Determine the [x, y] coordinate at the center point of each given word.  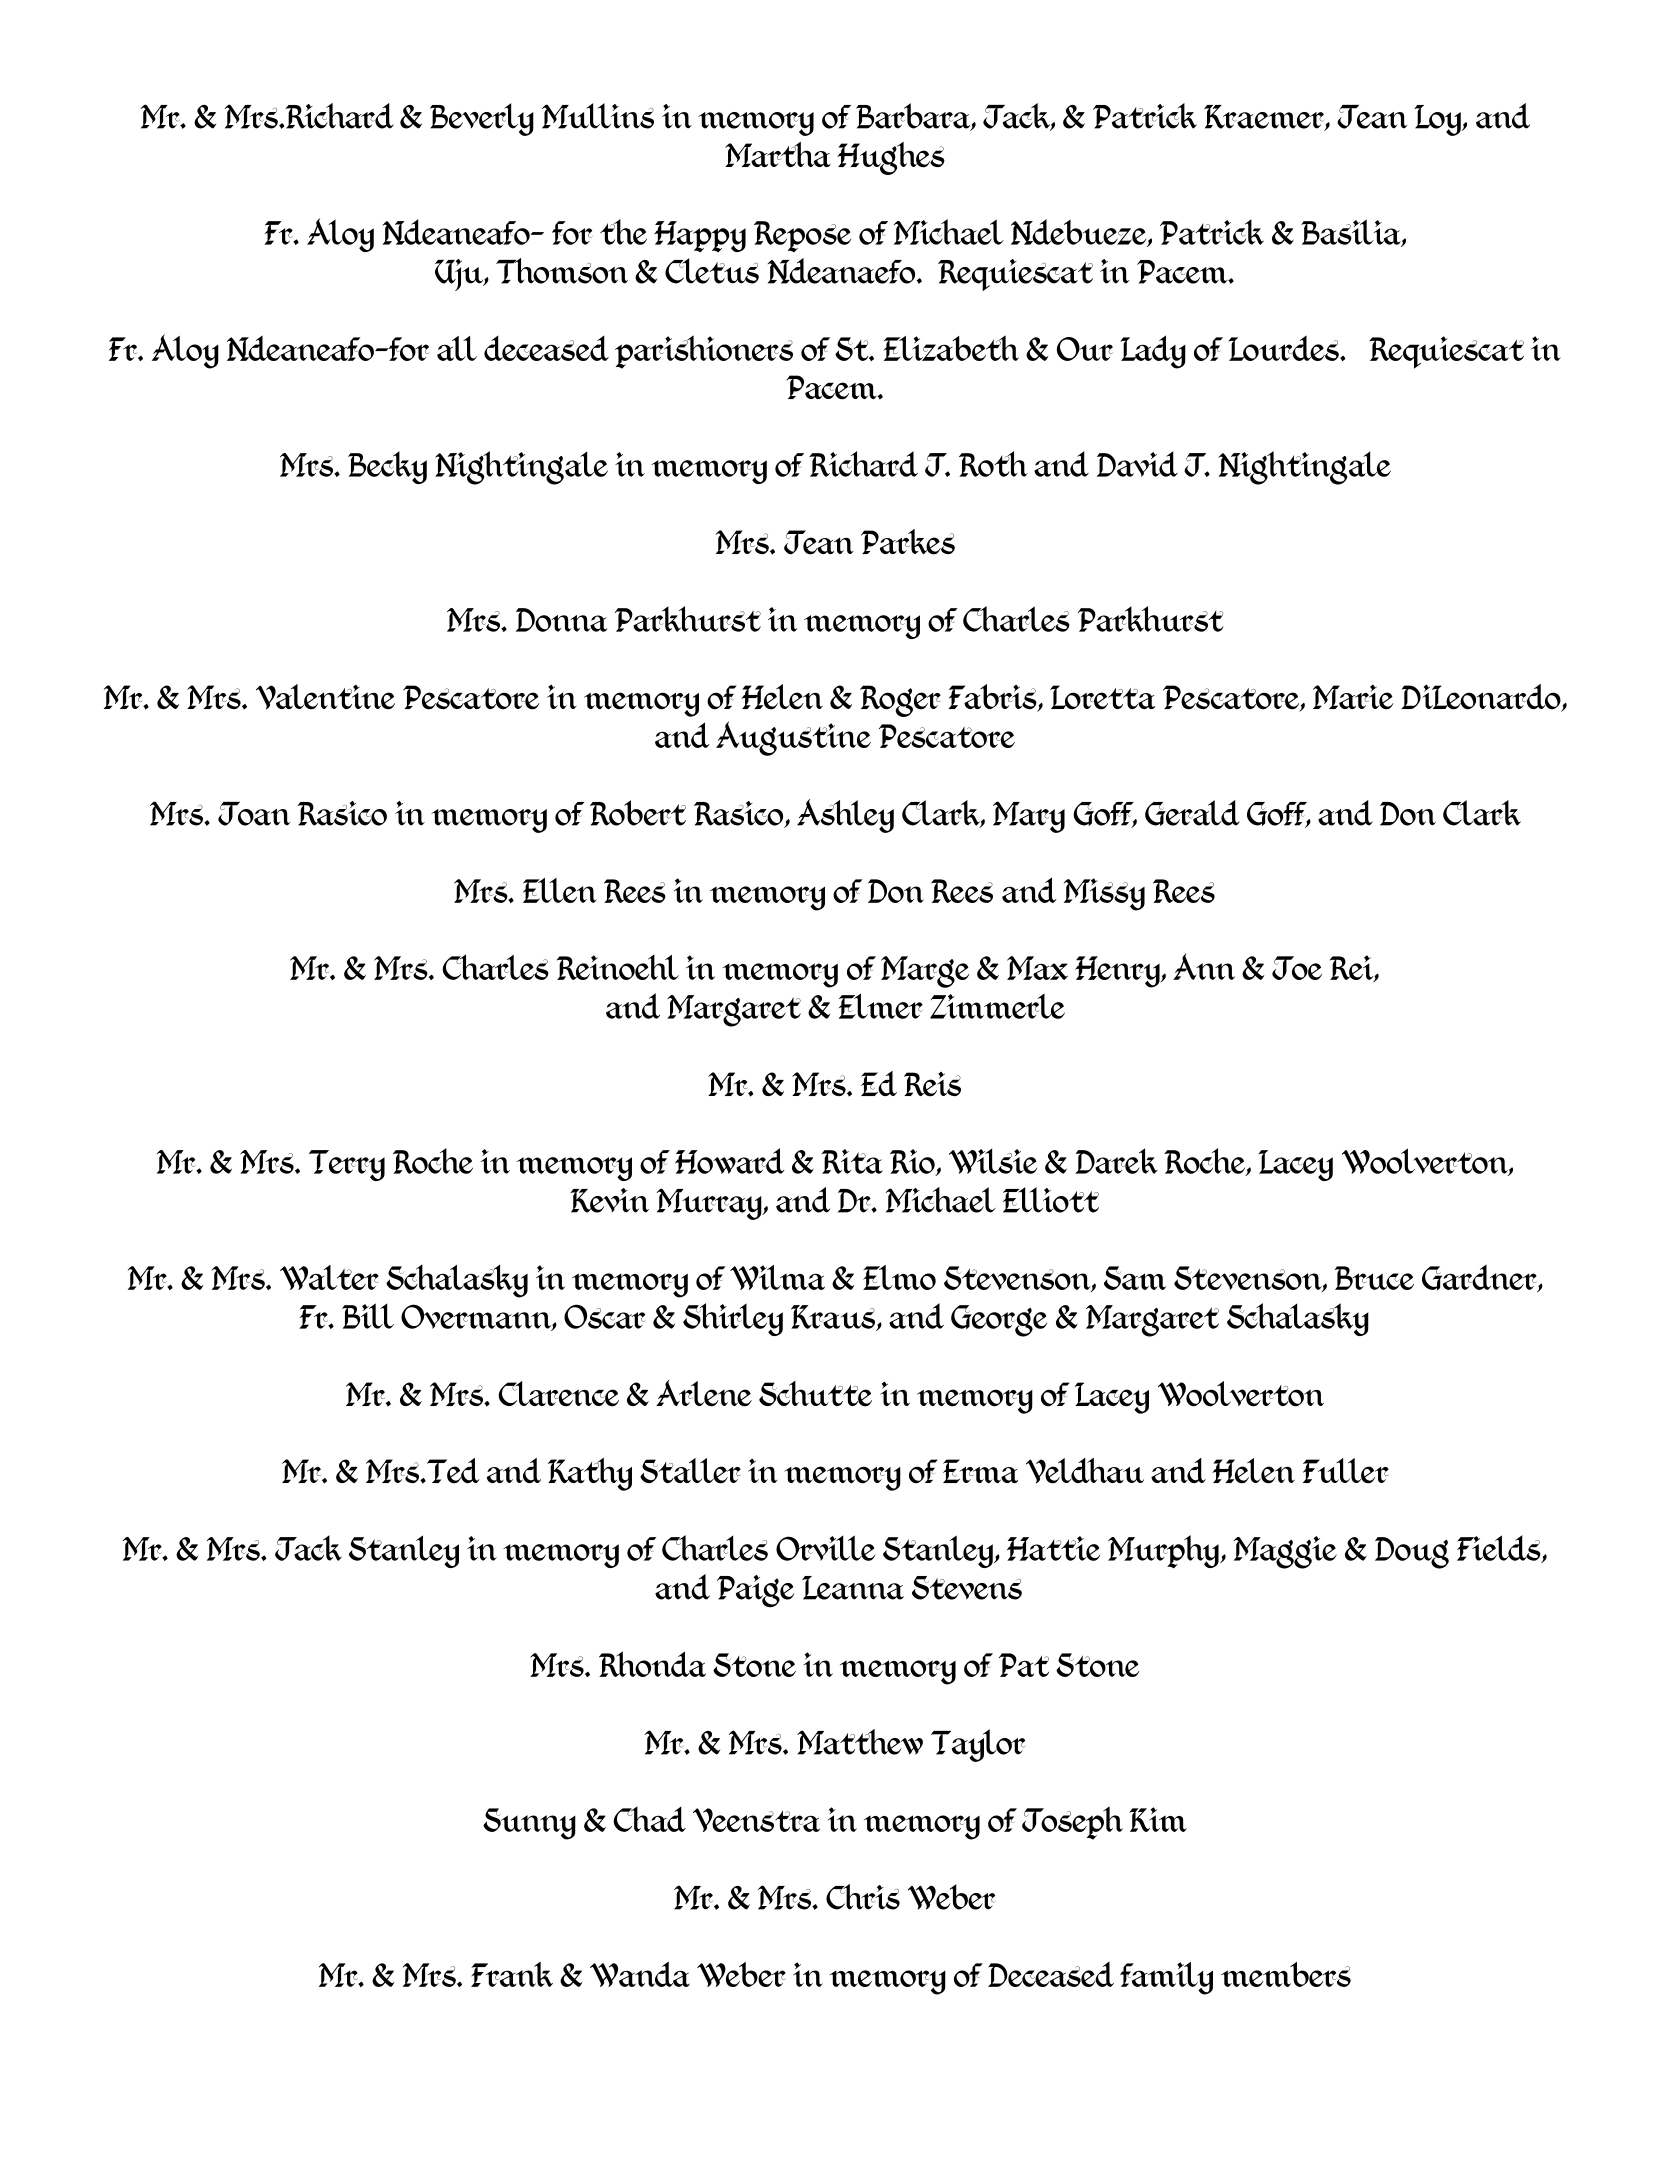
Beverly [482, 119]
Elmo [899, 1277]
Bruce [1374, 1278]
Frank [512, 1974]
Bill [368, 1316]
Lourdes [1284, 348]
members [1286, 1974]
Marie [1353, 697]
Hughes [891, 158]
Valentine [325, 697]
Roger [900, 701]
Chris [863, 1897]
